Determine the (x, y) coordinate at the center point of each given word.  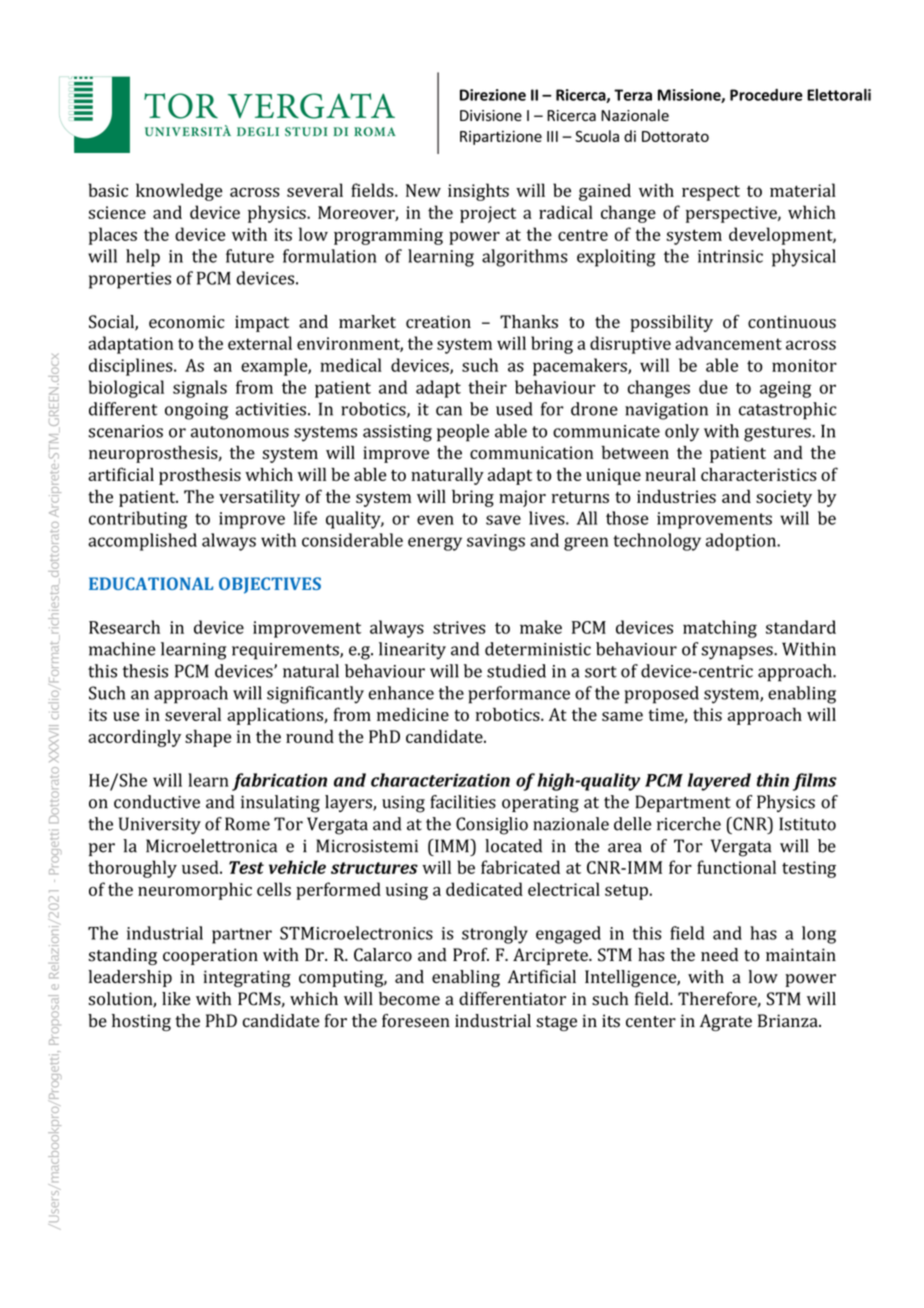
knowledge (179, 192)
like (176, 999)
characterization (440, 780)
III (552, 136)
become (409, 999)
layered (719, 782)
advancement (728, 343)
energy (435, 544)
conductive (157, 802)
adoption (742, 542)
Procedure (766, 95)
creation (438, 322)
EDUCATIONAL (151, 583)
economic (187, 322)
